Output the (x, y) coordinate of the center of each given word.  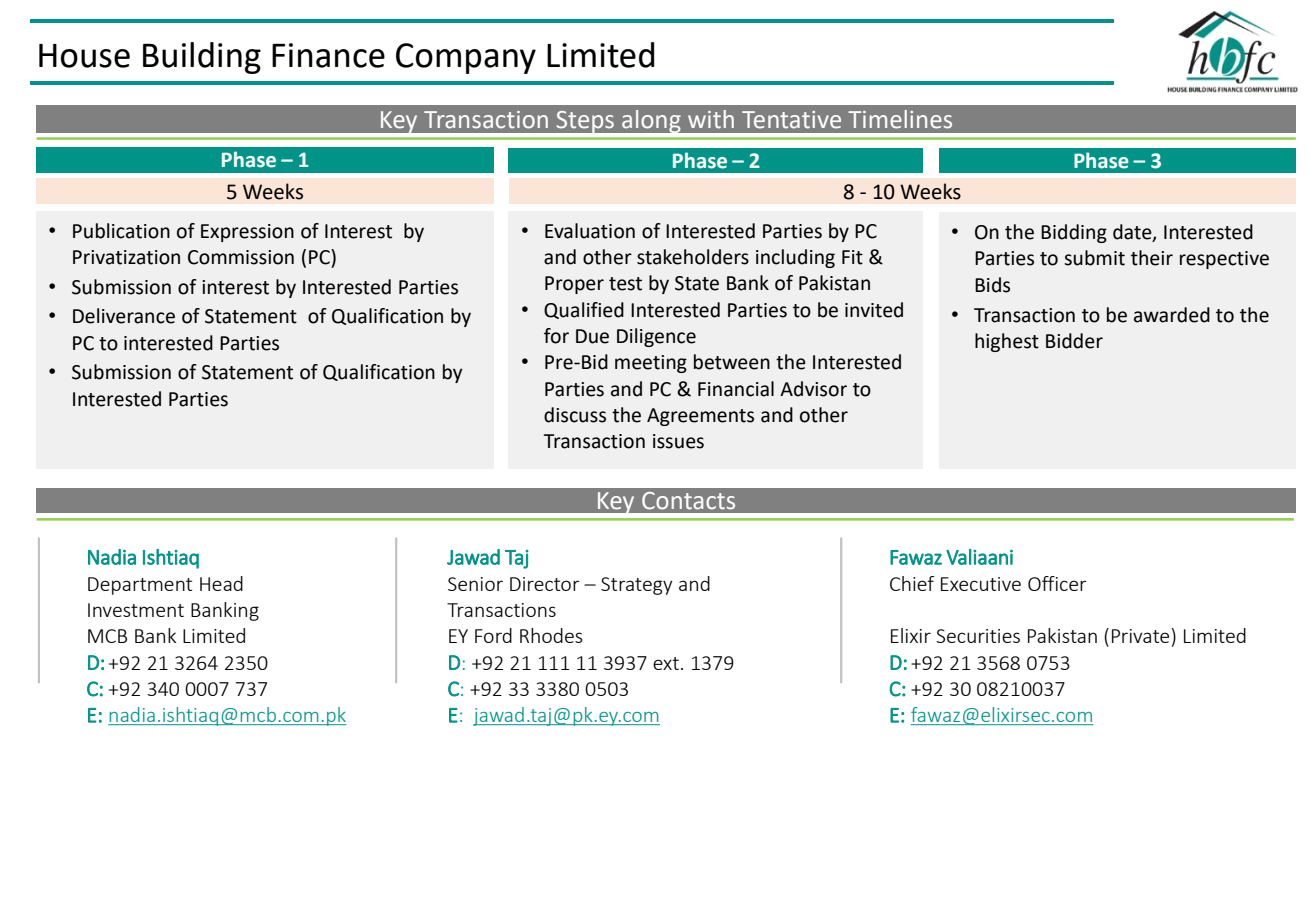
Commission (241, 257)
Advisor (813, 389)
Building (202, 58)
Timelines (900, 119)
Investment (136, 610)
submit (1094, 258)
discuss (575, 415)
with (711, 119)
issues (678, 441)
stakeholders (693, 257)
